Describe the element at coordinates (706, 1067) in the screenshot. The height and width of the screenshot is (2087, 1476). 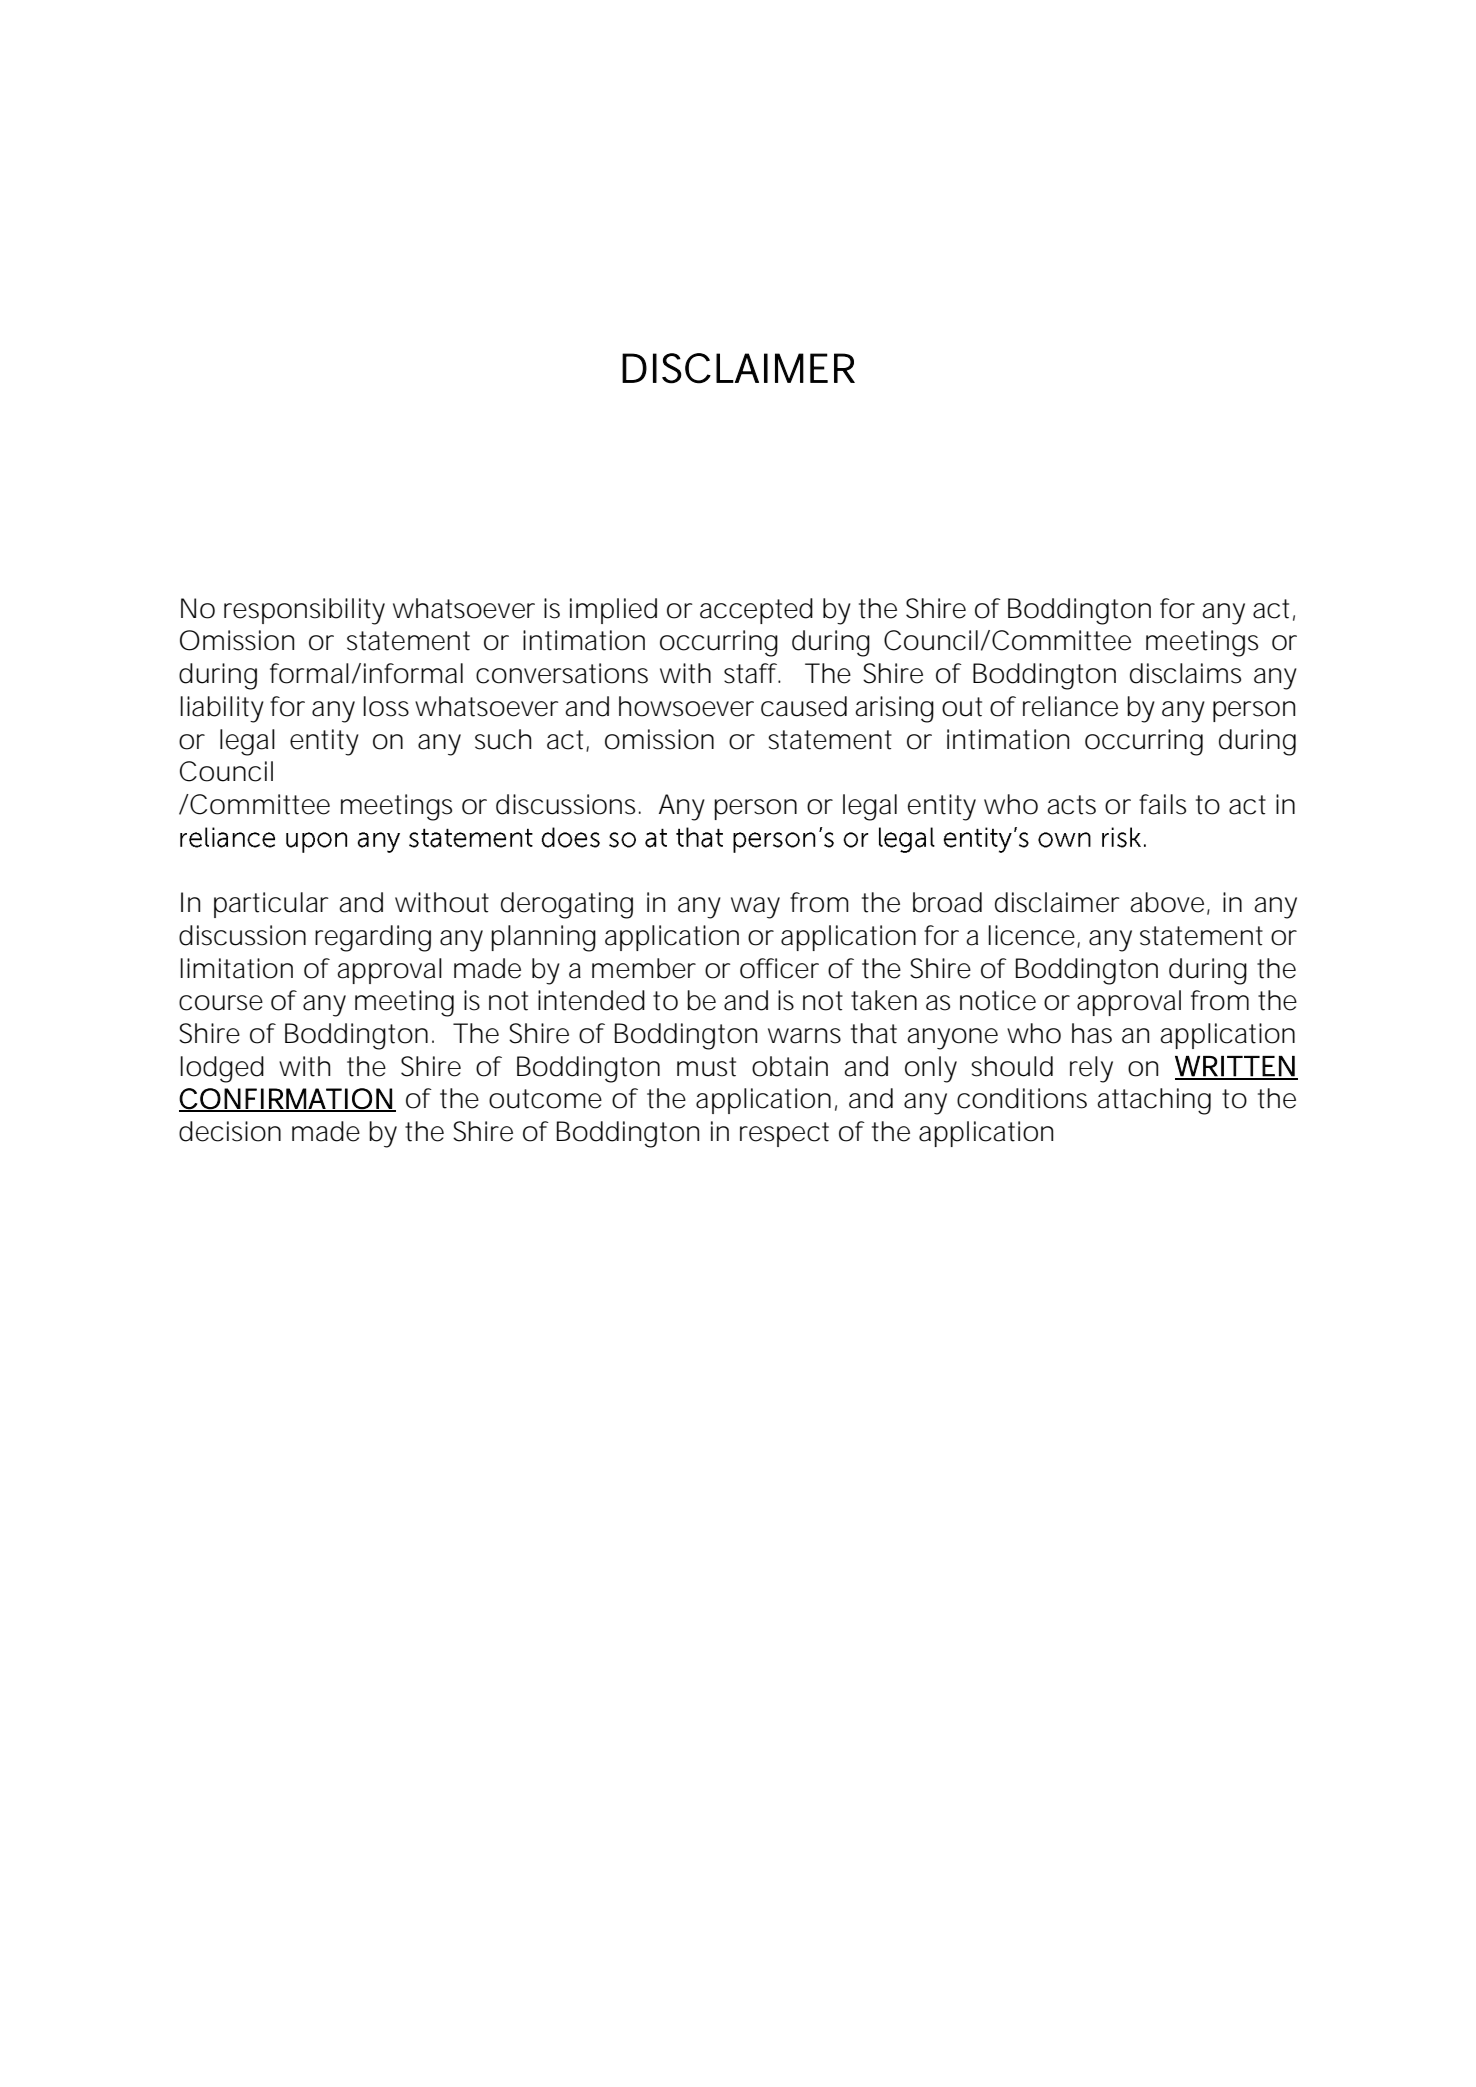
I see `must` at that location.
